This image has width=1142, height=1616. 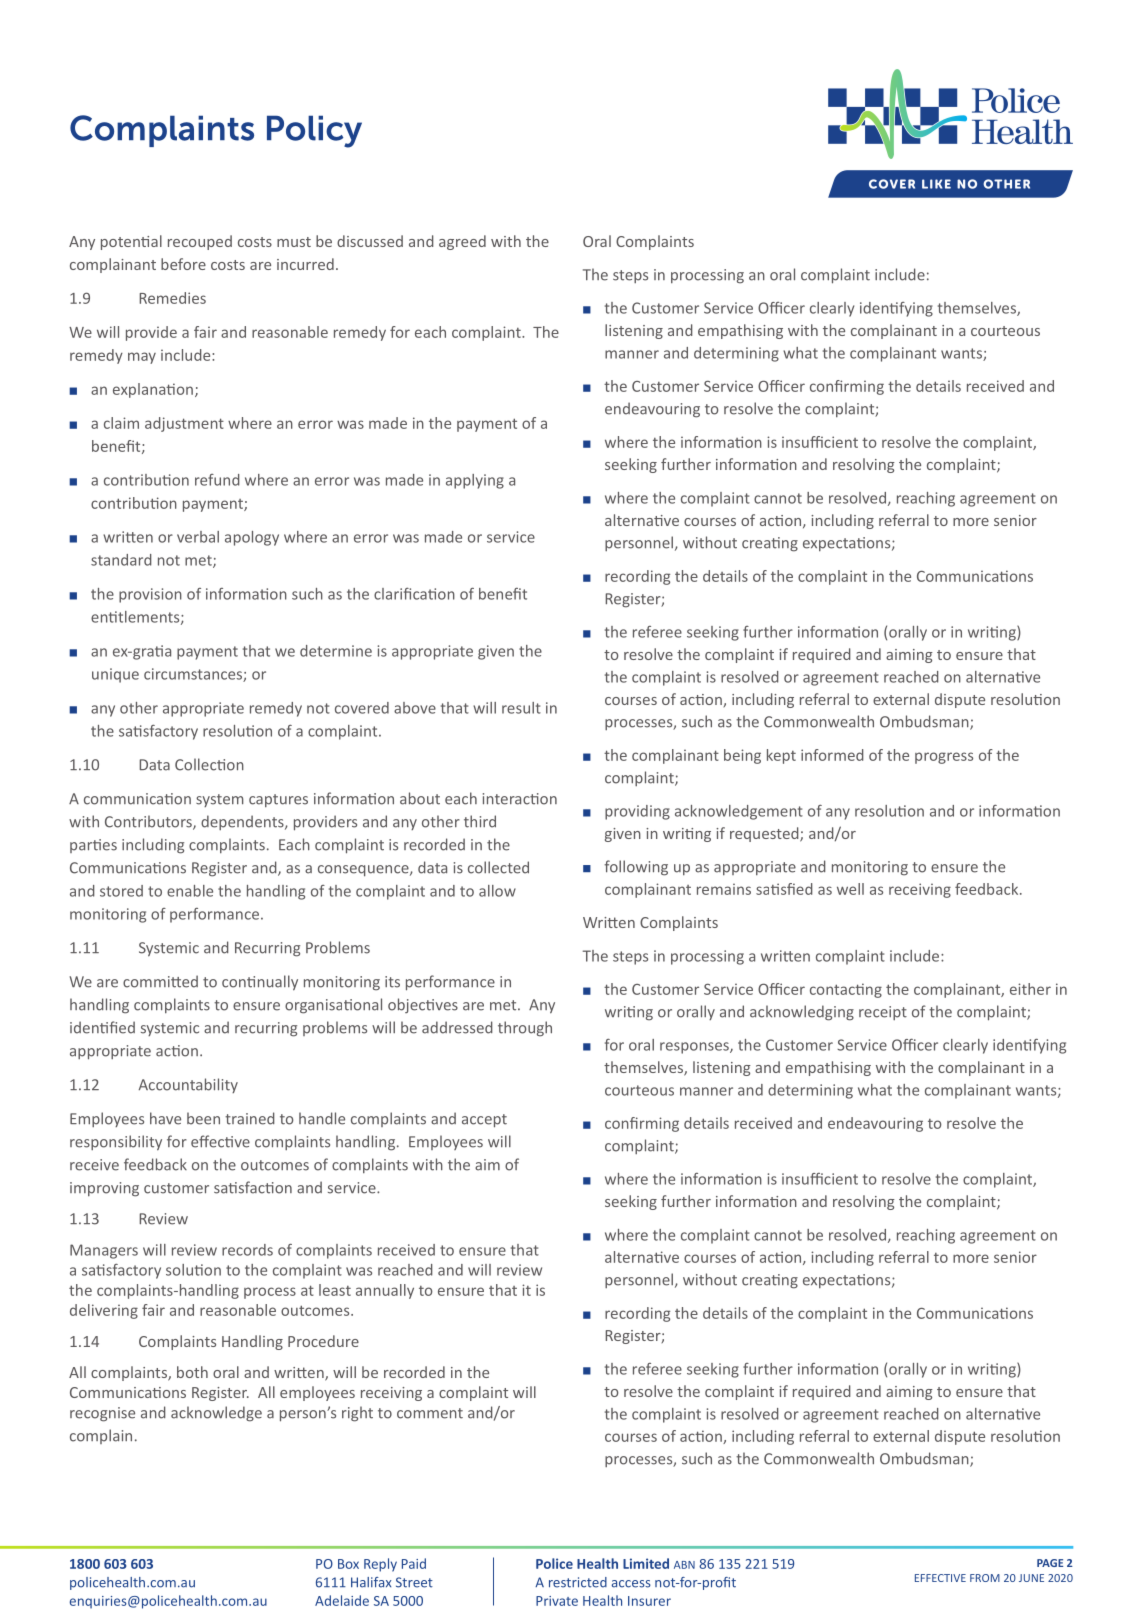 What do you see at coordinates (850, 889) in the image?
I see `well` at bounding box center [850, 889].
